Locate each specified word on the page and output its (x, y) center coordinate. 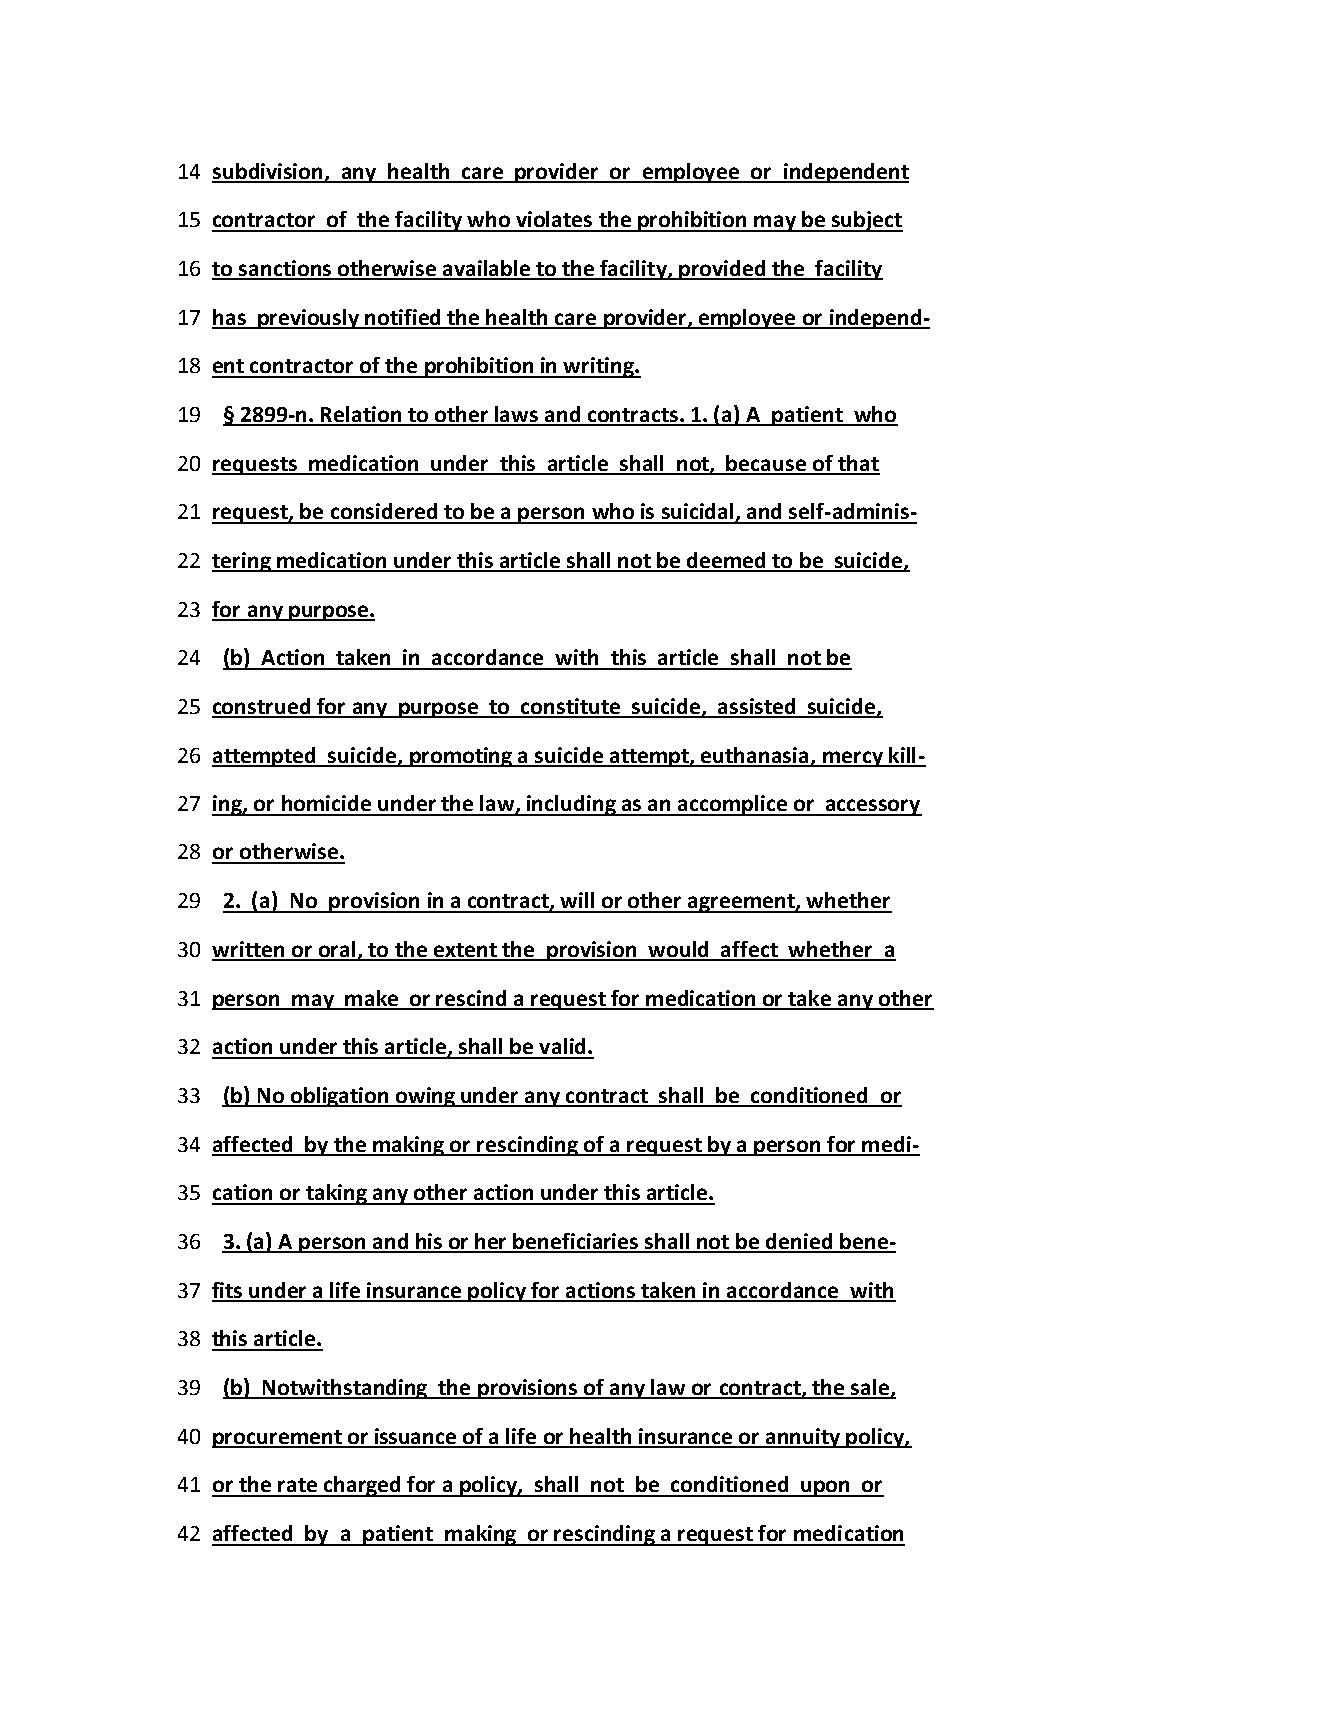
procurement (278, 1439)
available (486, 269)
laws (517, 415)
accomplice (732, 805)
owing (426, 1097)
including (571, 805)
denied (799, 1242)
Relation (361, 415)
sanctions (285, 269)
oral (337, 950)
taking (336, 1194)
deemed (726, 561)
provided (722, 270)
